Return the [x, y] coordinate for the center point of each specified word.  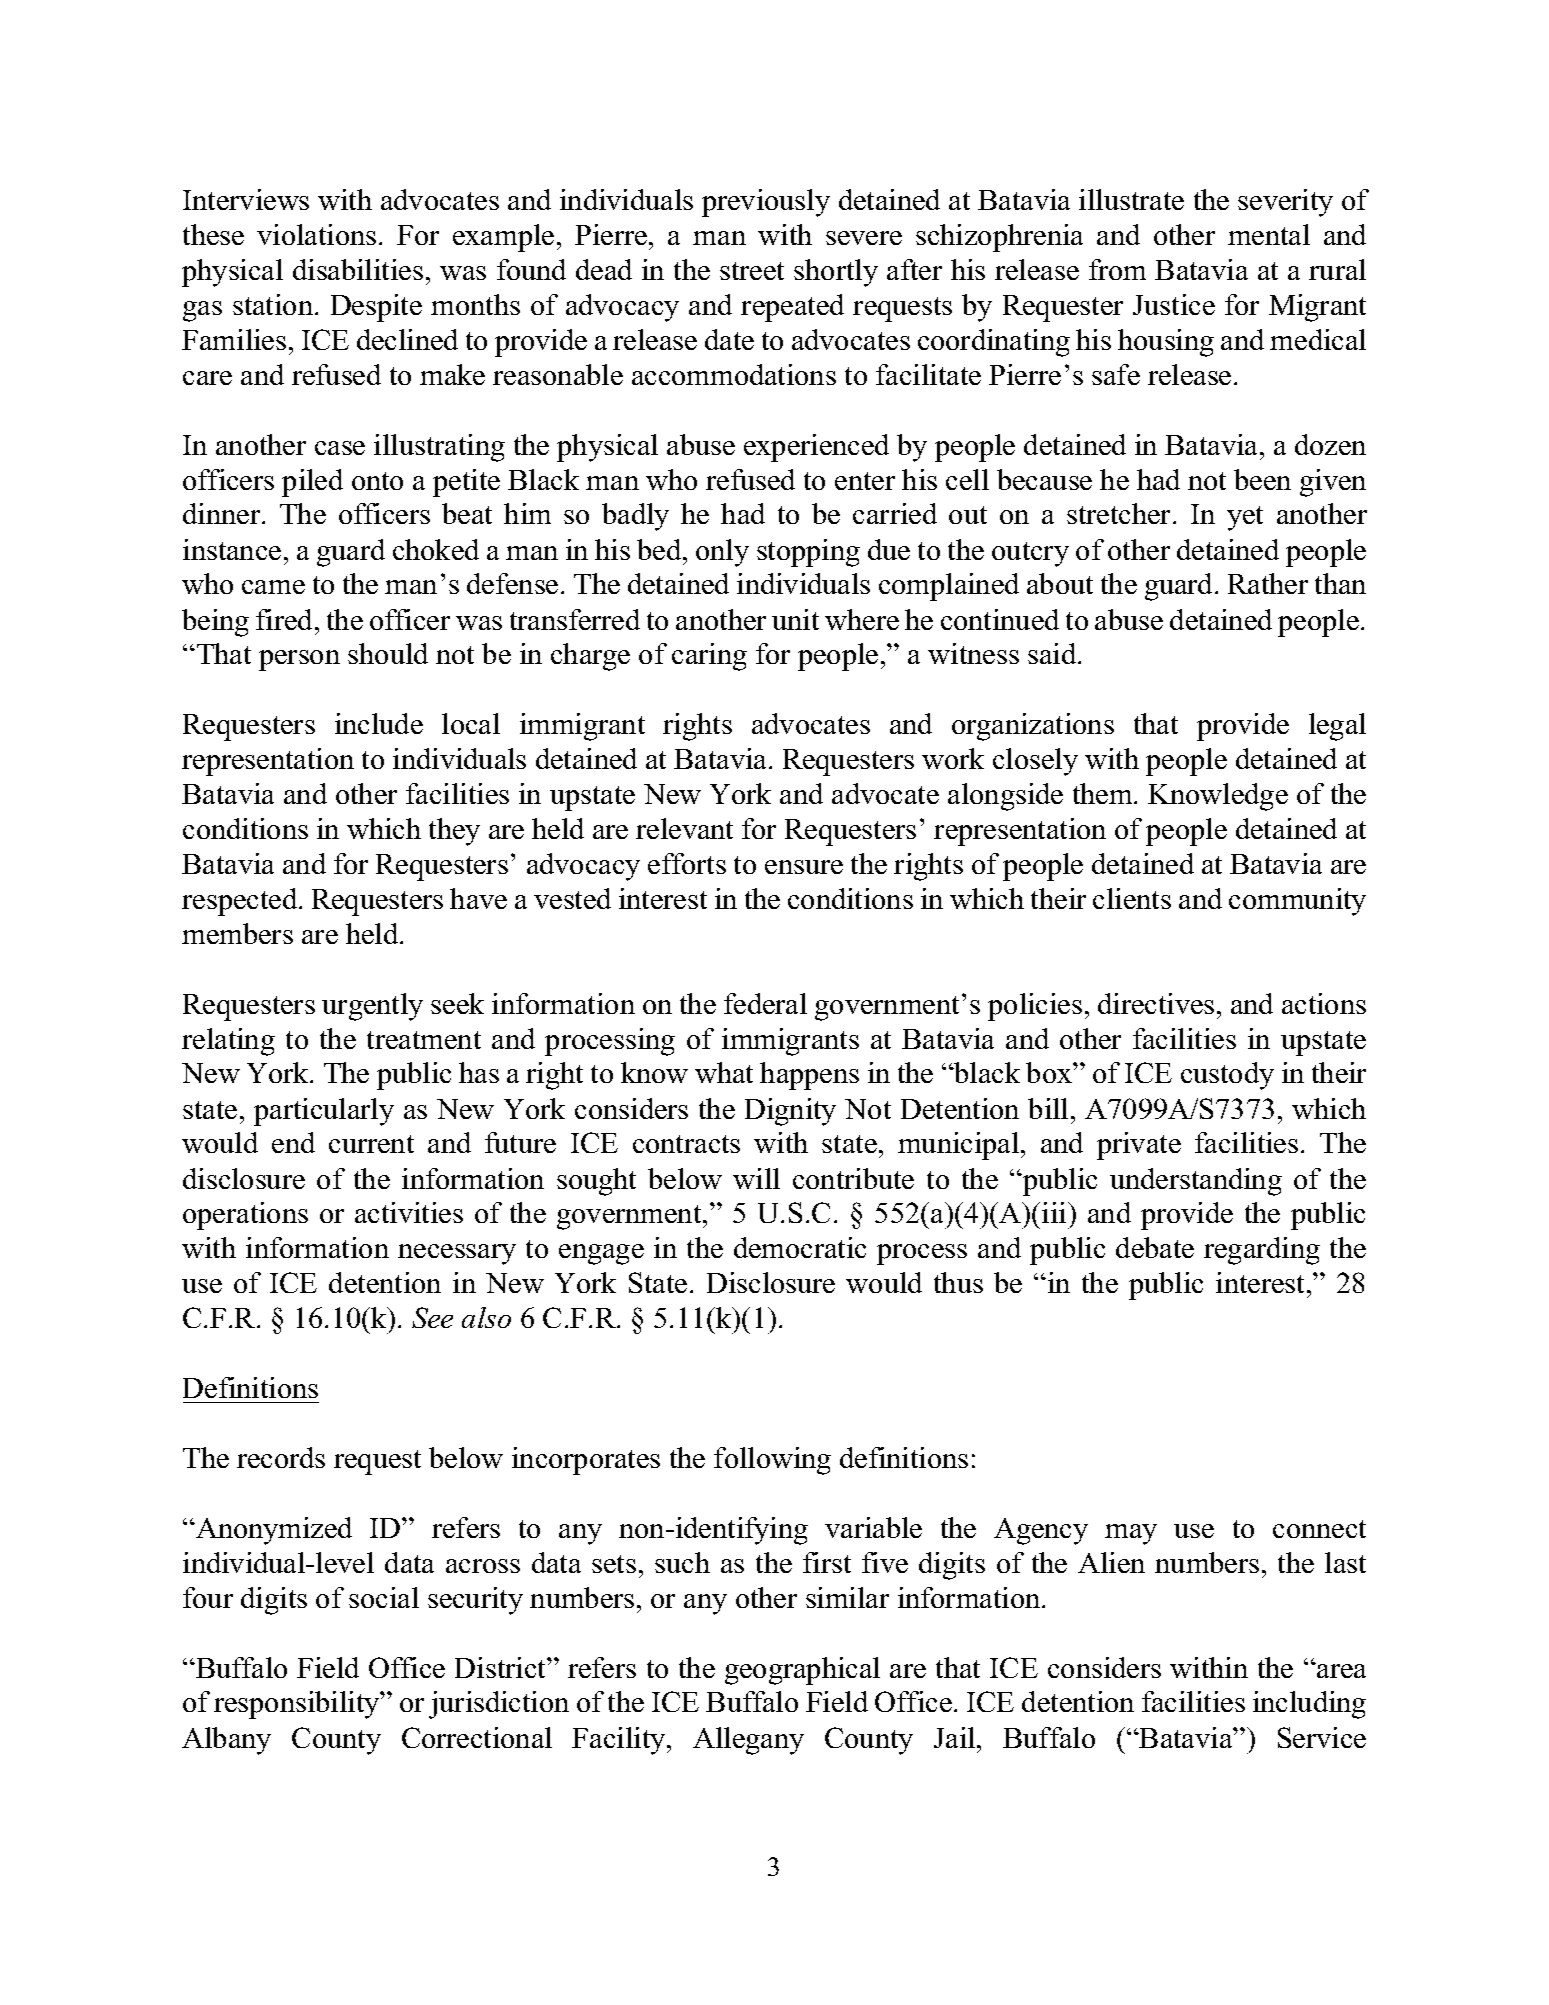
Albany [226, 1741]
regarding [1262, 1251]
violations [316, 234]
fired [286, 619]
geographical [802, 1671]
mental [1269, 234]
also [486, 1317]
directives [1156, 1003]
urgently [372, 1007]
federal [765, 1003]
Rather [1268, 583]
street [752, 271]
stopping [808, 553]
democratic [800, 1247]
